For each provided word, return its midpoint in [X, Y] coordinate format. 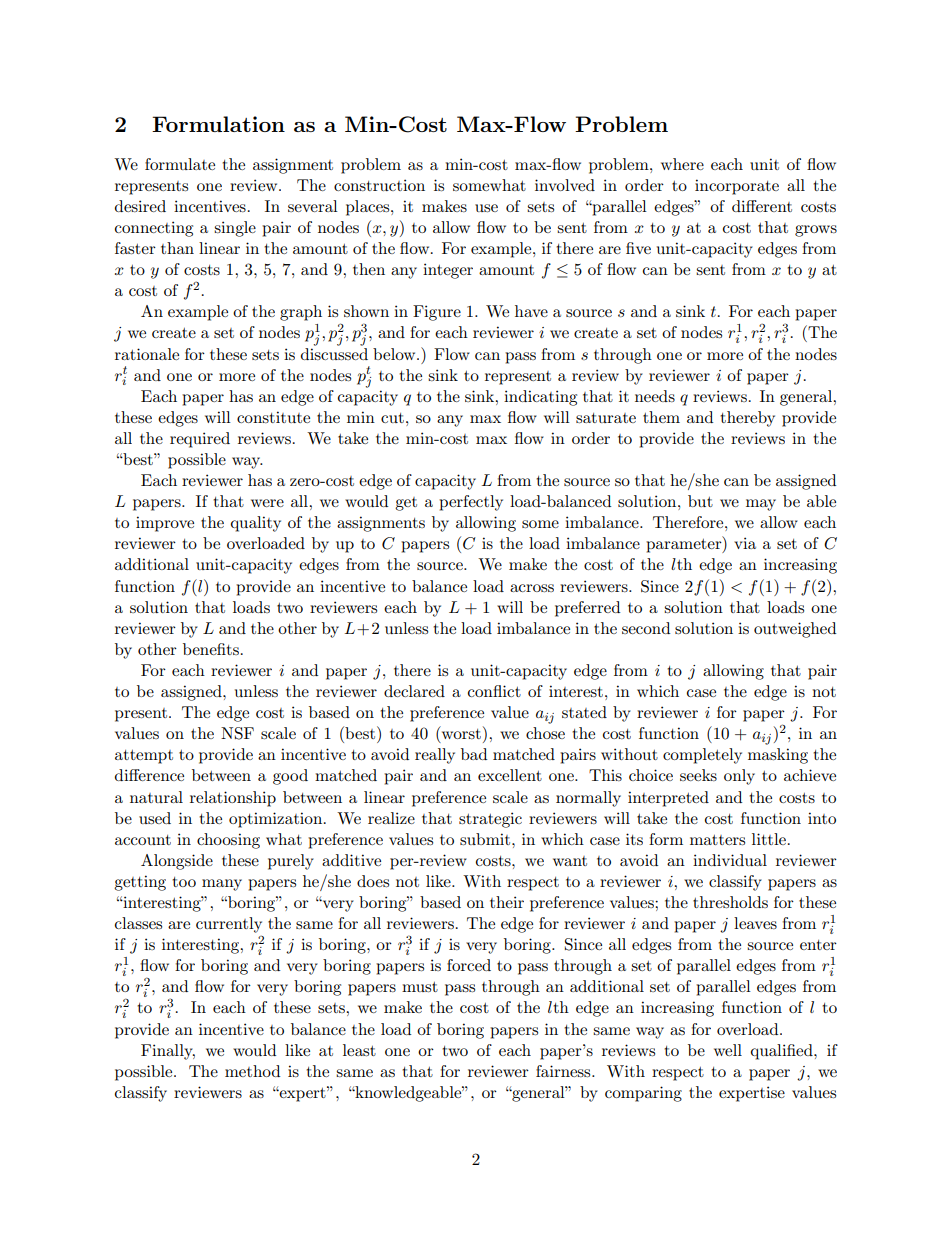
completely [702, 756]
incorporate [737, 187]
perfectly [471, 503]
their [507, 902]
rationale [147, 354]
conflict [494, 691]
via [745, 543]
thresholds [730, 902]
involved [565, 185]
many [222, 885]
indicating [540, 398]
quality [256, 524]
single [235, 229]
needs [655, 396]
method [252, 1071]
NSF [237, 733]
